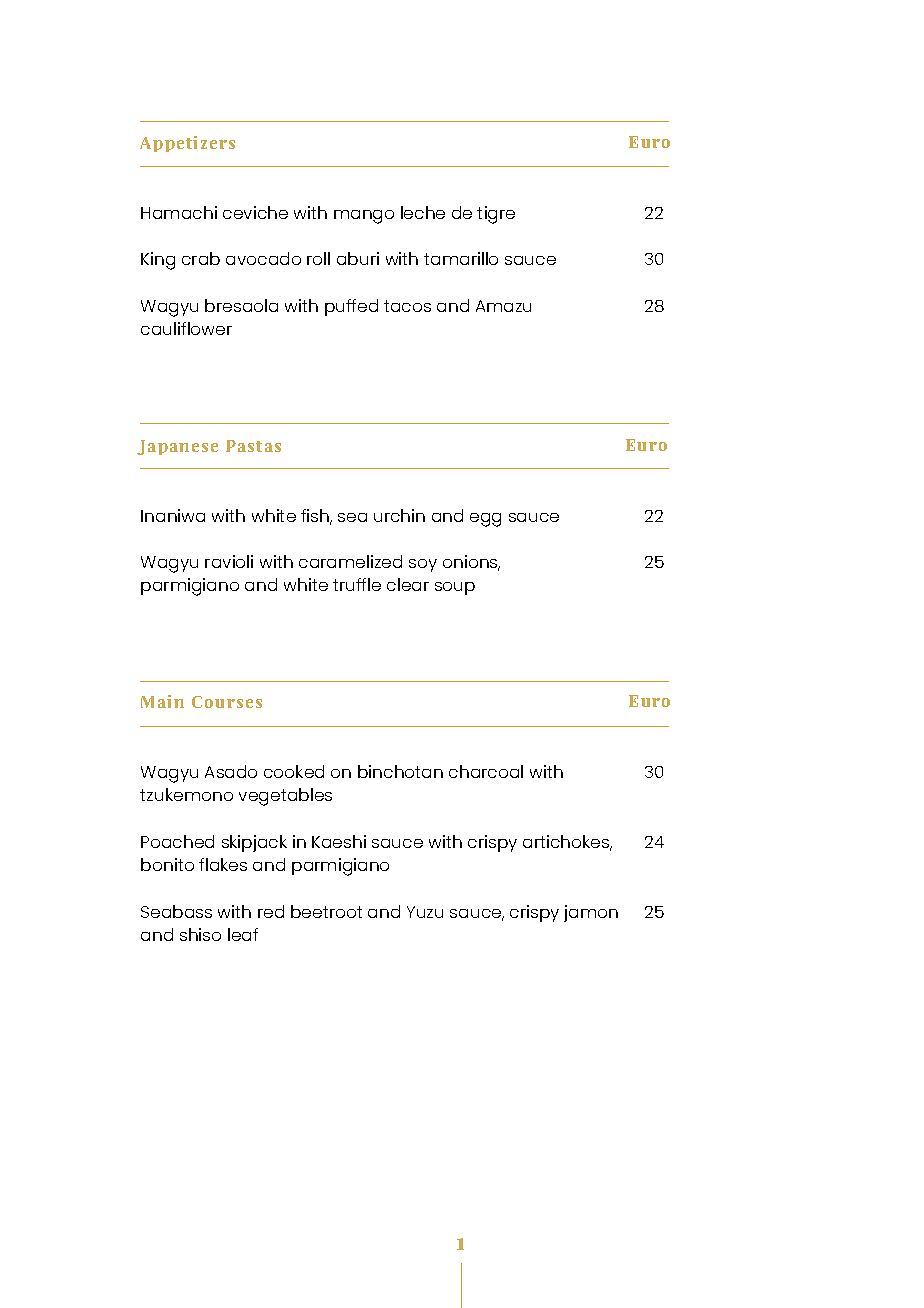  What do you see at coordinates (350, 561) in the page?
I see `caramelized` at bounding box center [350, 561].
